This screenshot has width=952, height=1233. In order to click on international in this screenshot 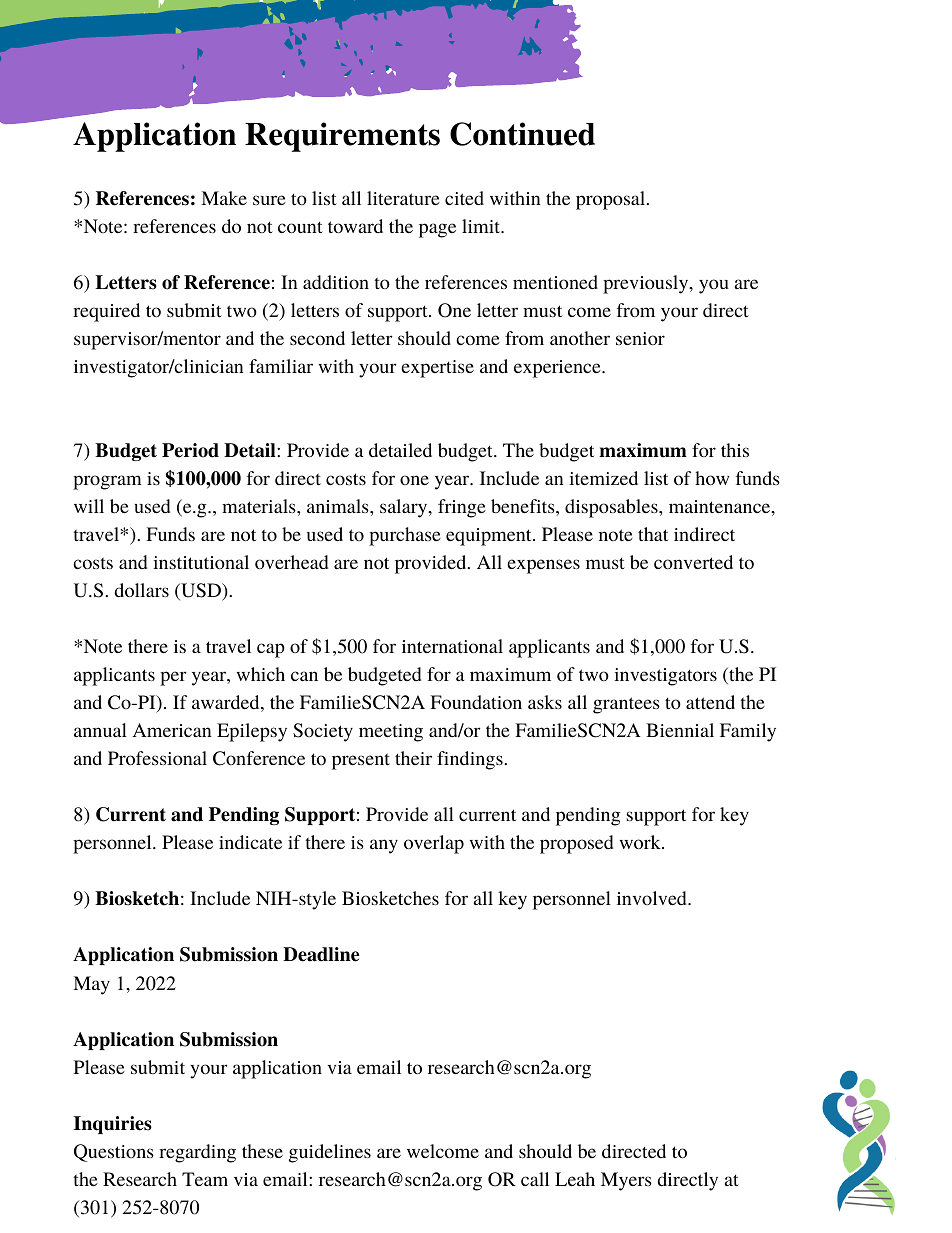, I will do `click(452, 646)`.
